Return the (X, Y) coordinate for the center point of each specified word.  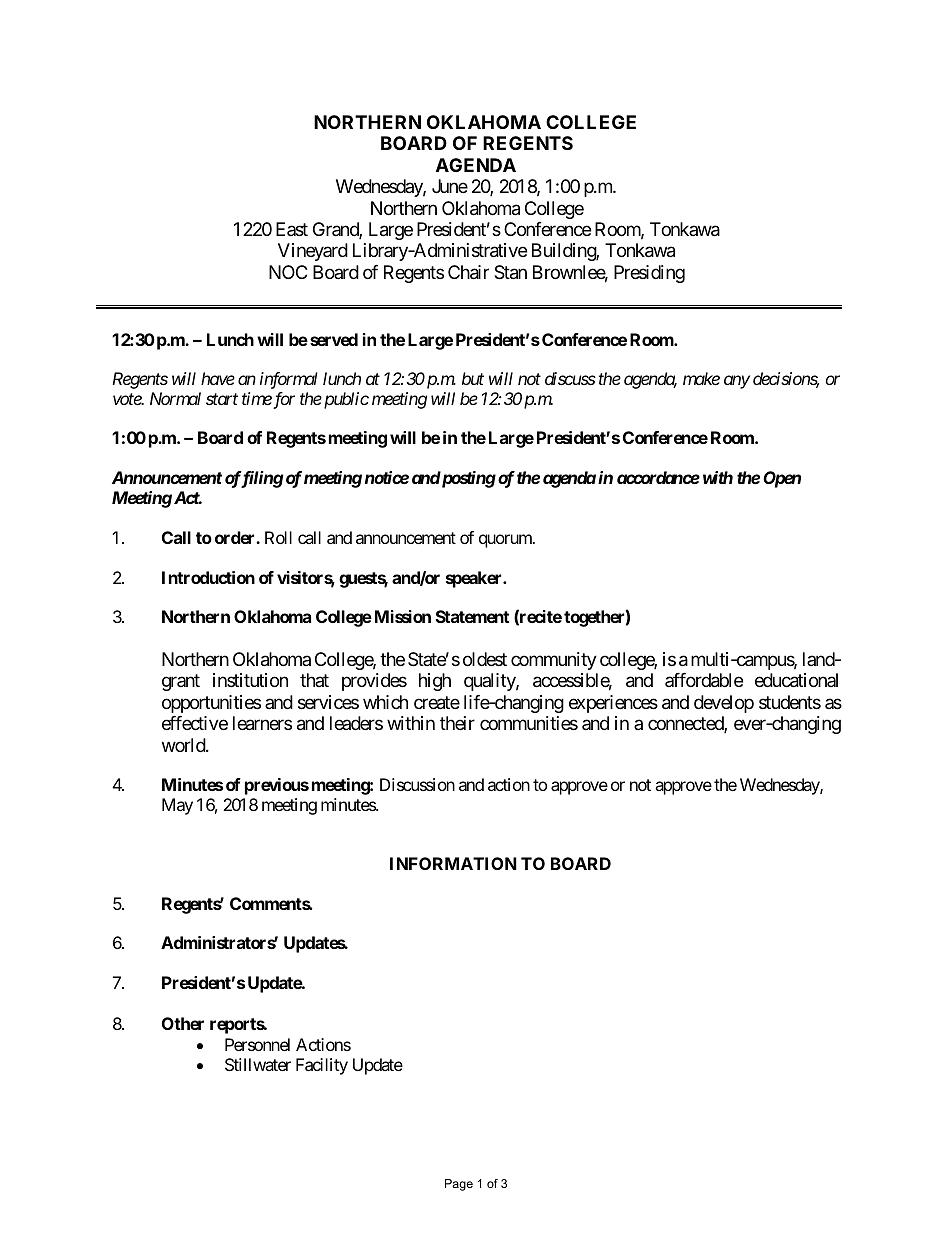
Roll (278, 537)
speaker (475, 579)
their (457, 723)
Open (782, 479)
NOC (288, 272)
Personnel (257, 1044)
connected (686, 724)
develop (724, 704)
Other (183, 1023)
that (314, 680)
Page (459, 1185)
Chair (468, 272)
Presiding (649, 274)
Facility (322, 1066)
